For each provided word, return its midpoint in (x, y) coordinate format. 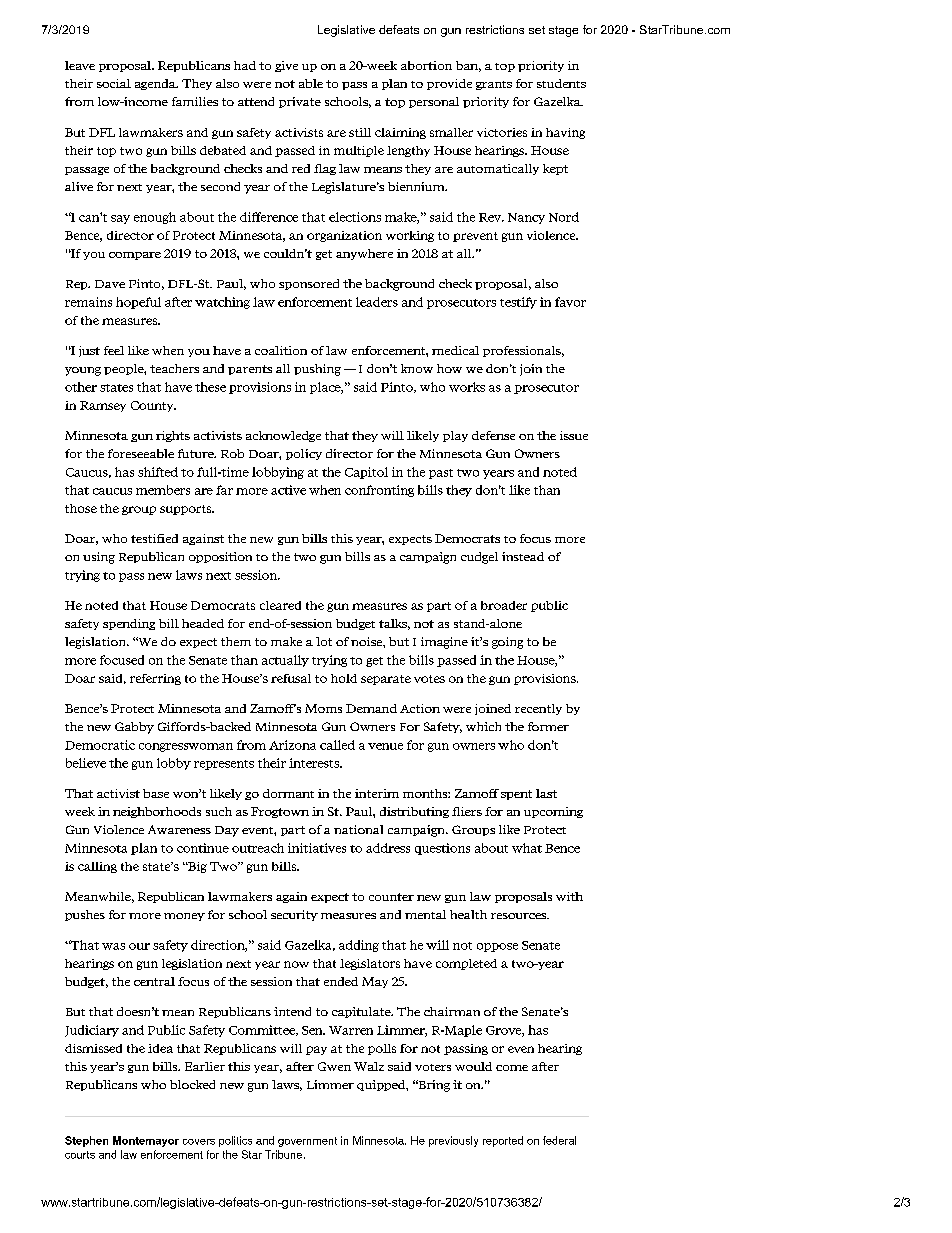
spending (129, 624)
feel (114, 350)
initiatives (317, 848)
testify (518, 303)
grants (494, 85)
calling (97, 867)
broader (504, 605)
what (527, 848)
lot (324, 641)
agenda (156, 84)
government (307, 1142)
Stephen (86, 1141)
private (300, 102)
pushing (317, 370)
